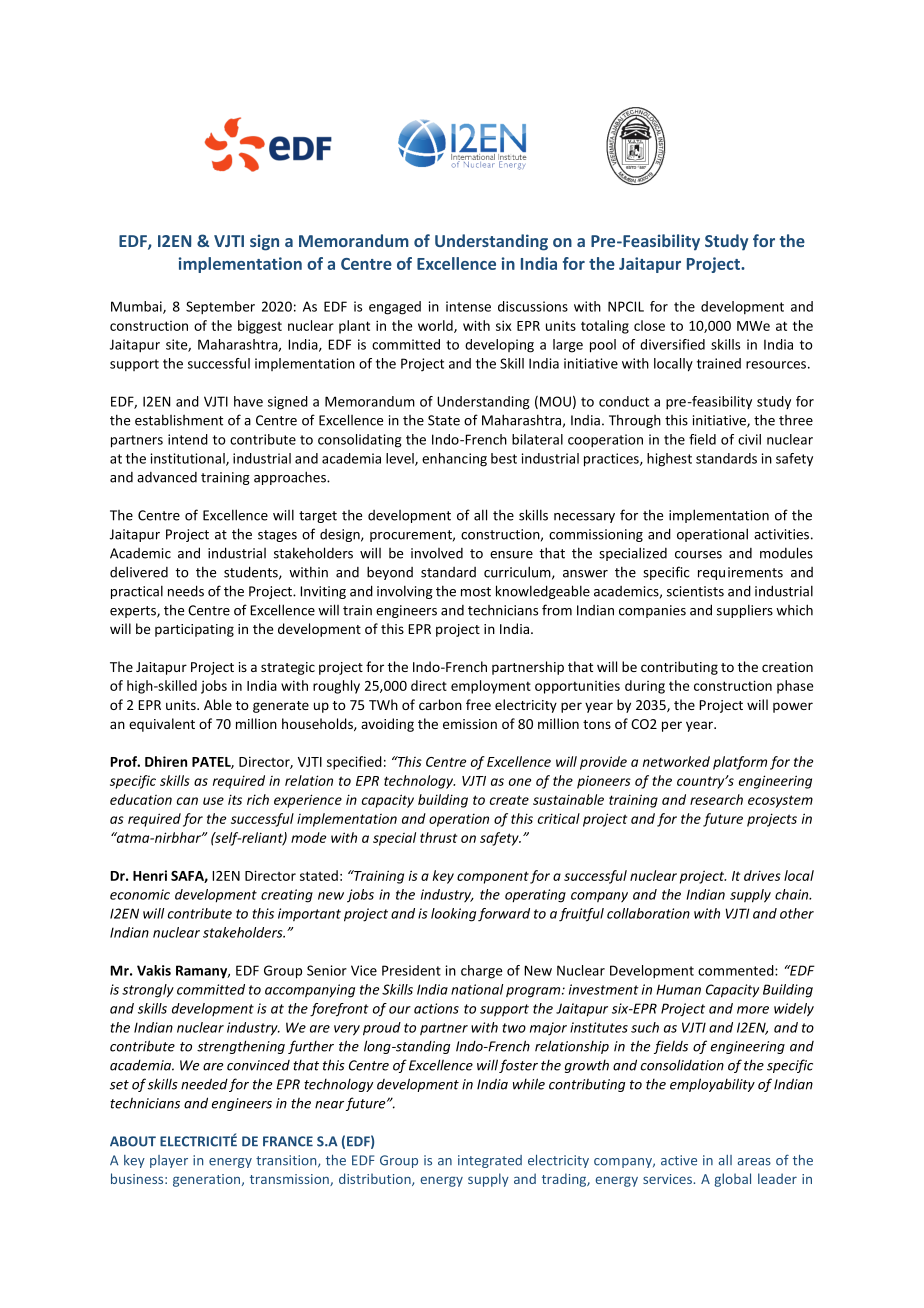  Describe the element at coordinates (437, 553) in the screenshot. I see `involved` at that location.
